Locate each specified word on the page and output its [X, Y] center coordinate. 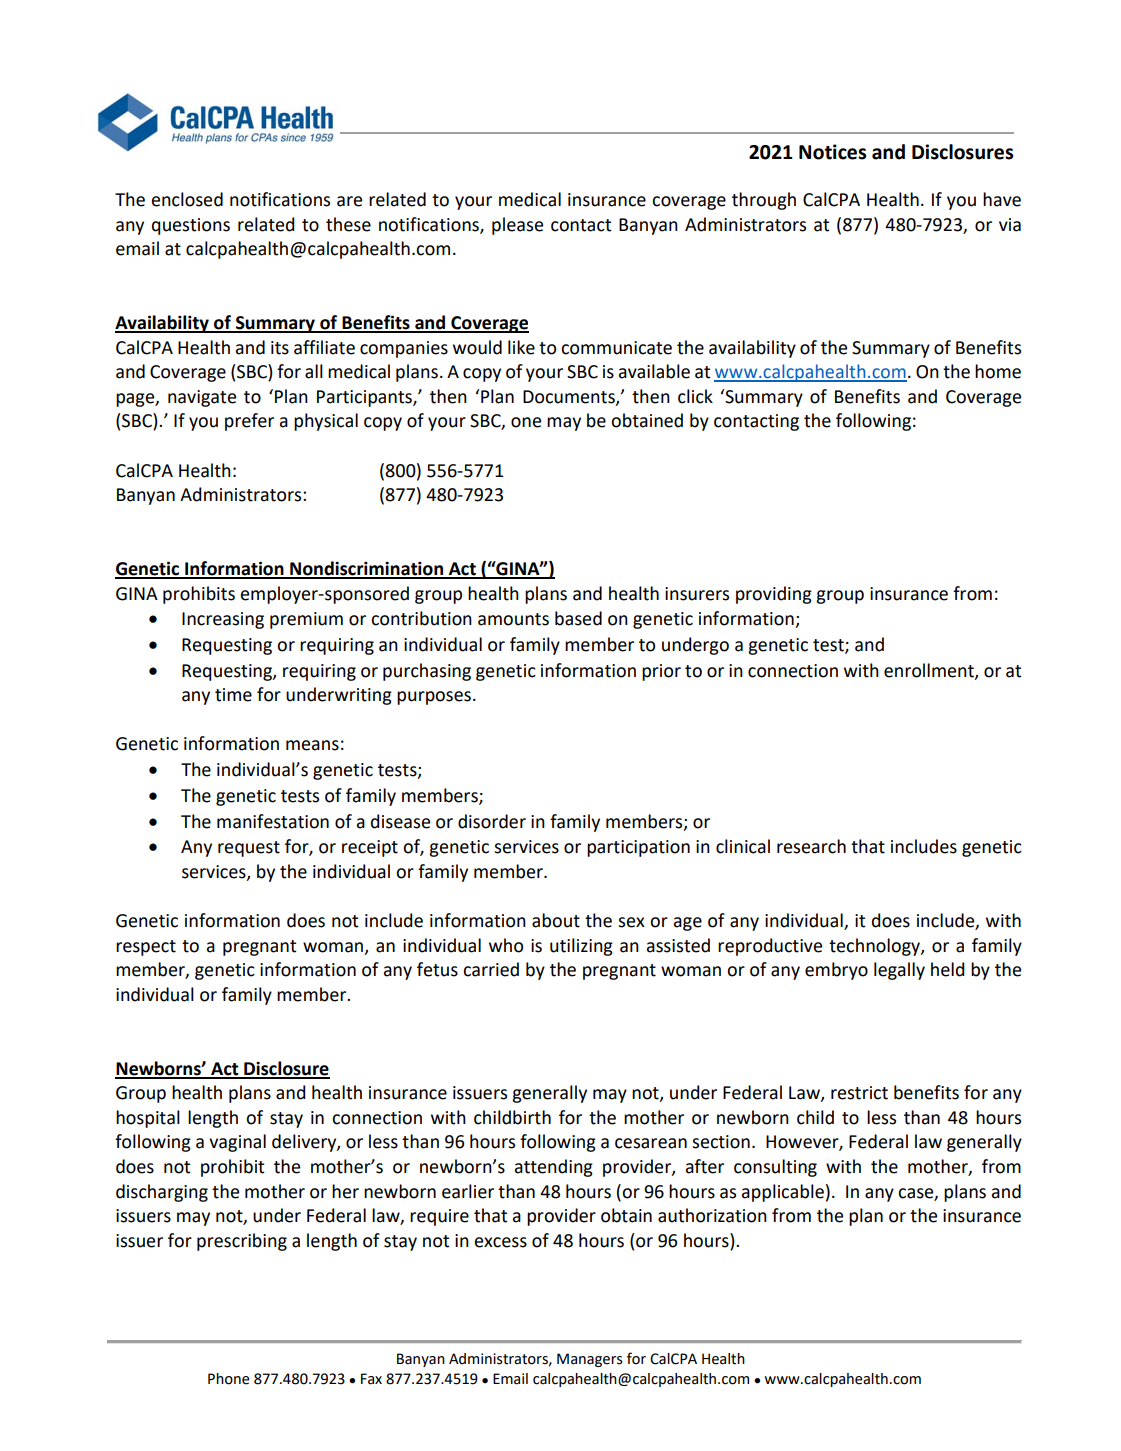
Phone [228, 1379]
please [517, 226]
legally [899, 971]
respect [146, 948]
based [578, 618]
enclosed [187, 199]
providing [774, 595]
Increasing [223, 620]
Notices [832, 152]
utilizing [581, 947]
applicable [783, 1193]
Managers [589, 1360]
